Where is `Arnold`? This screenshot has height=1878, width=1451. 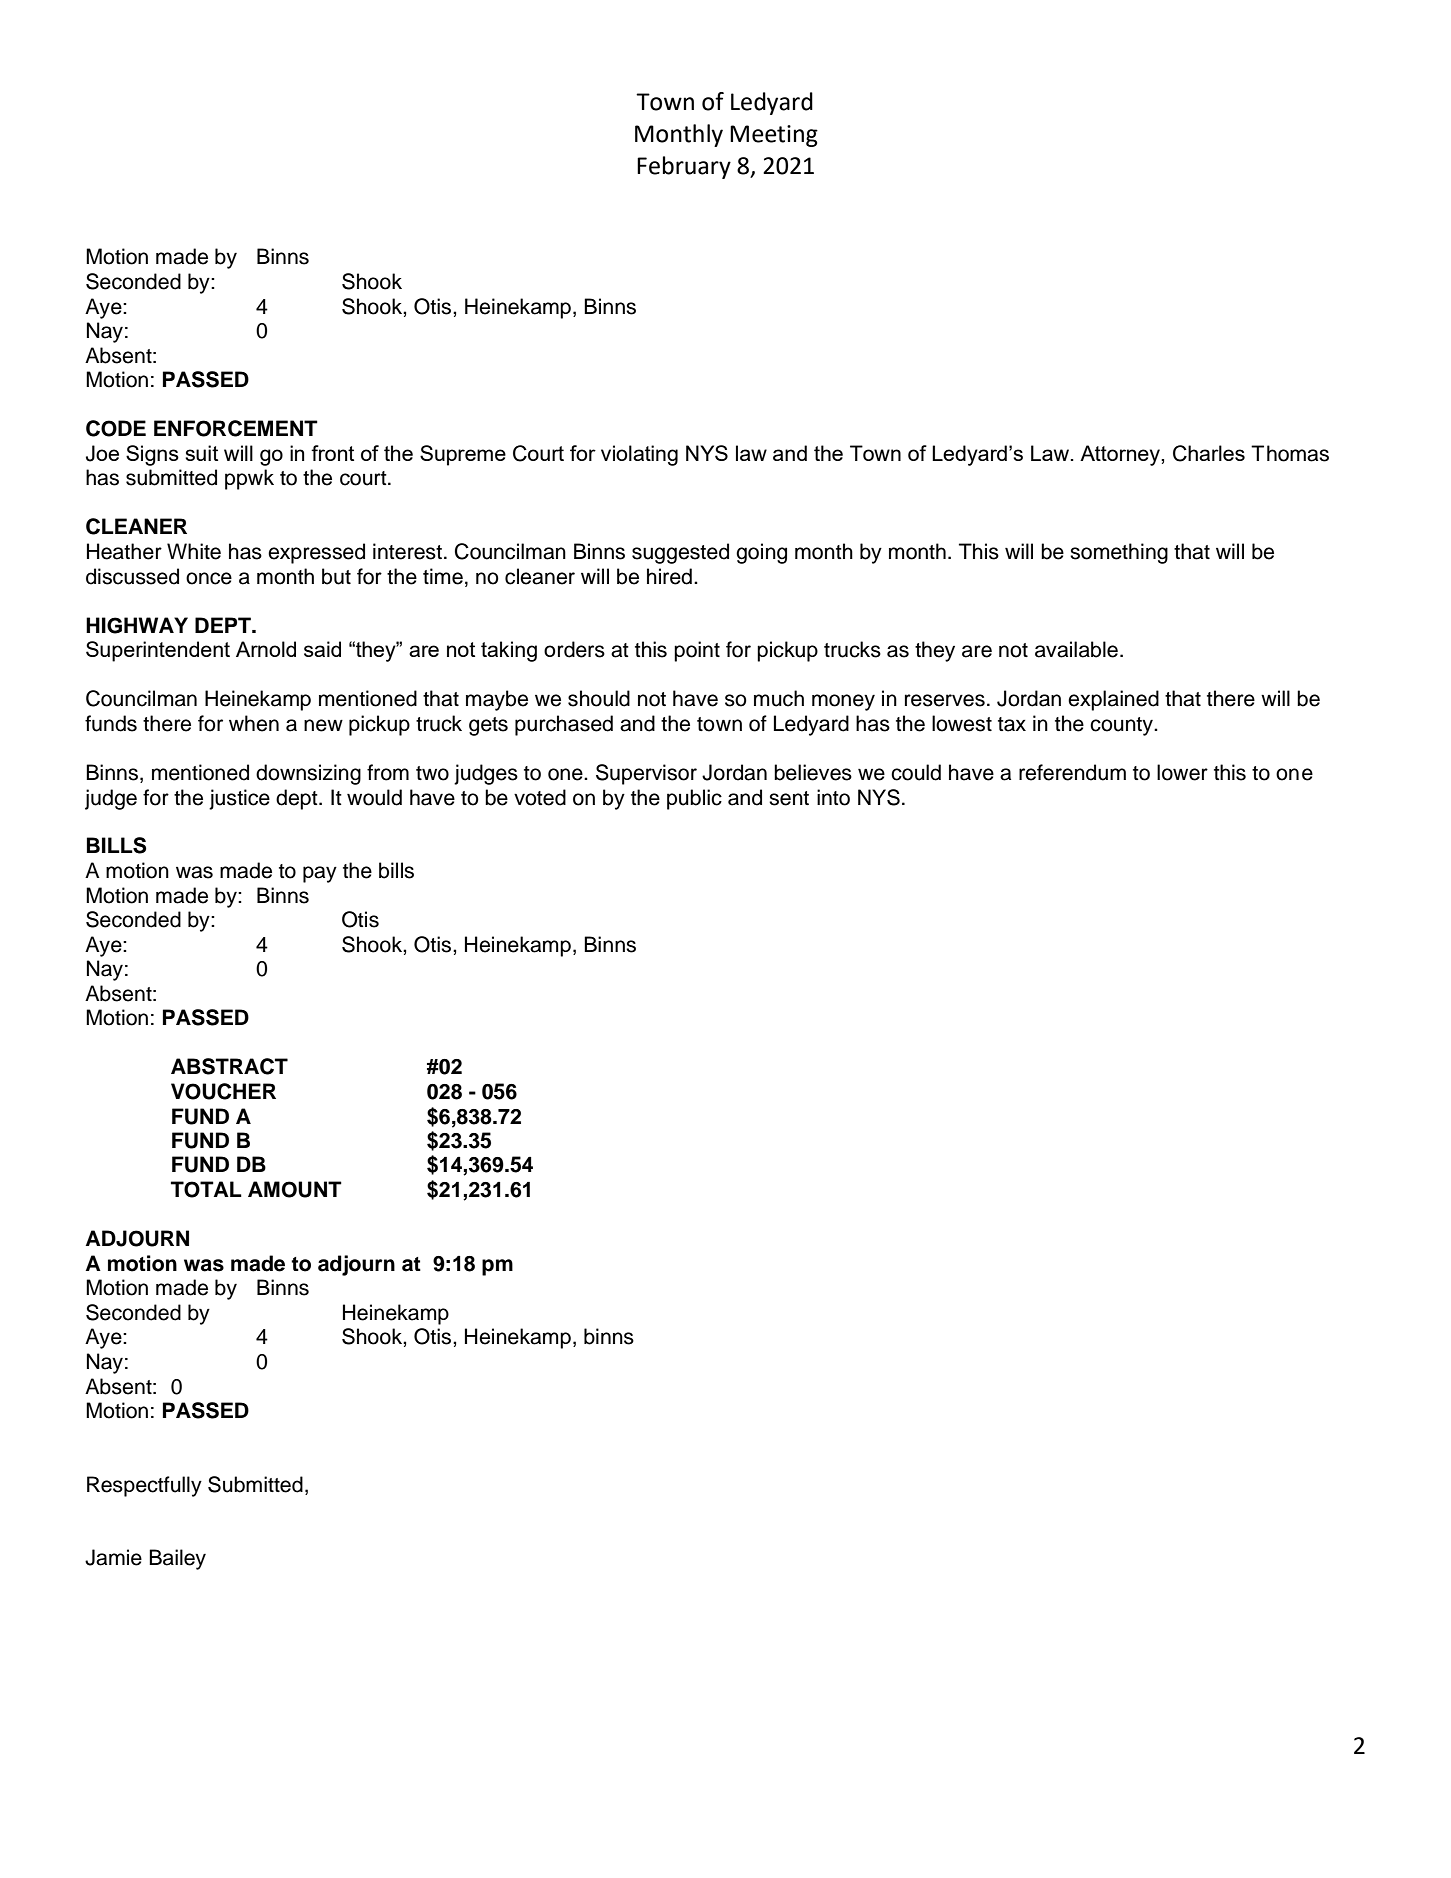 Arnold is located at coordinates (266, 649).
